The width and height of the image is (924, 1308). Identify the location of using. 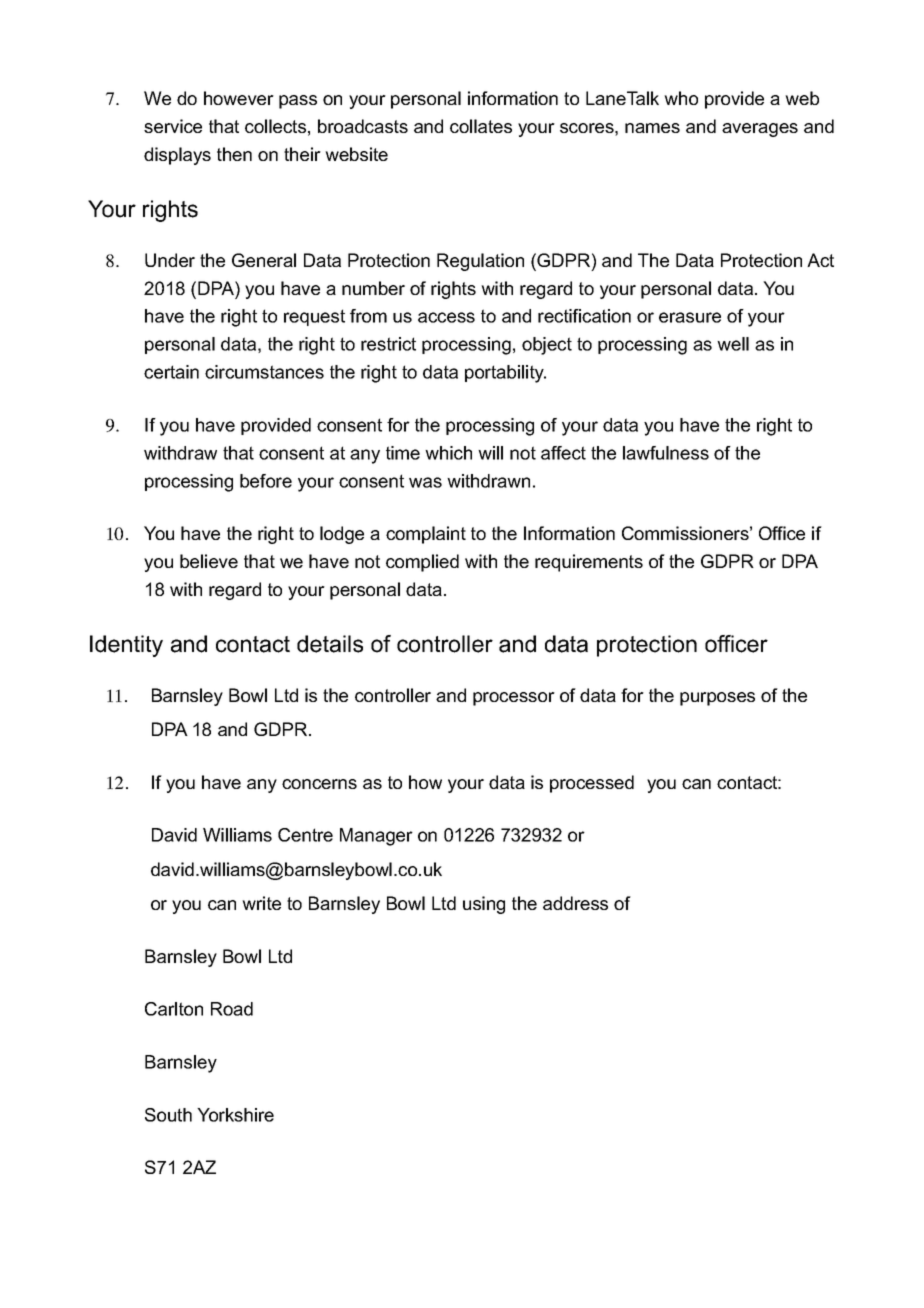
(484, 905).
